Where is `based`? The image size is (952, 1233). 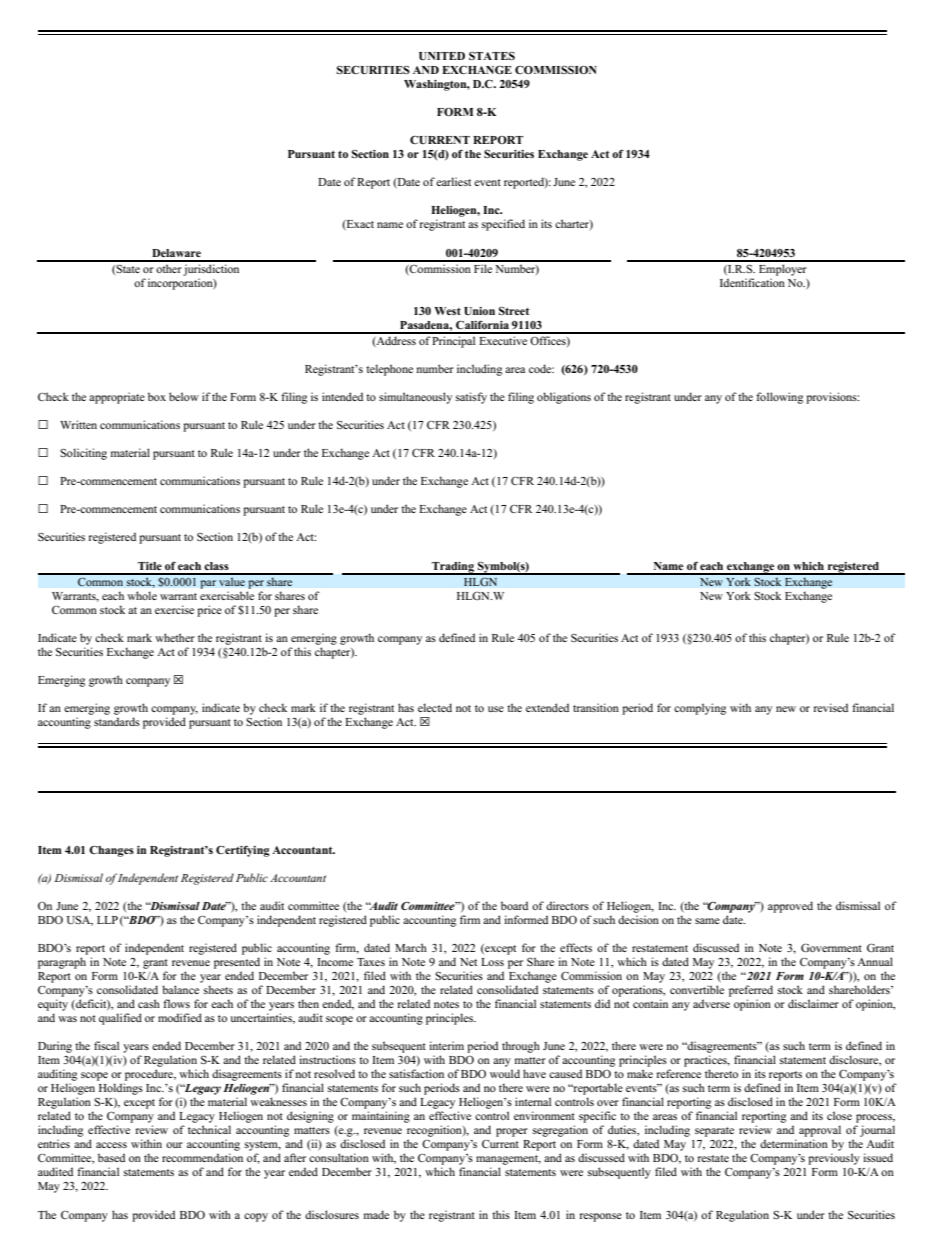
based is located at coordinates (111, 1157).
